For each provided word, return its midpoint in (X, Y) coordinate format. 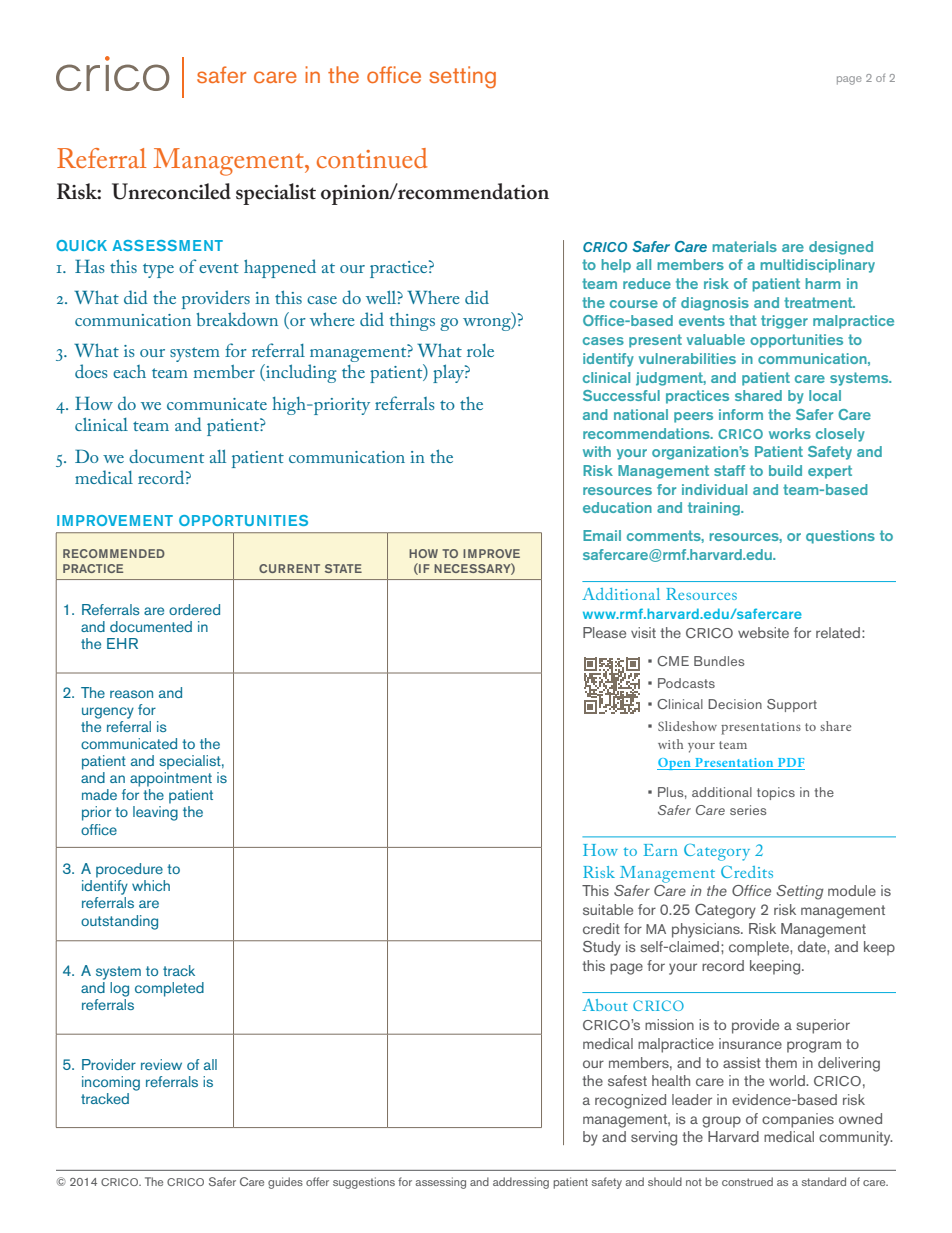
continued (372, 158)
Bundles (719, 661)
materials (744, 246)
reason (131, 694)
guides (285, 1183)
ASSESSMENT (167, 245)
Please (604, 632)
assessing (440, 1183)
